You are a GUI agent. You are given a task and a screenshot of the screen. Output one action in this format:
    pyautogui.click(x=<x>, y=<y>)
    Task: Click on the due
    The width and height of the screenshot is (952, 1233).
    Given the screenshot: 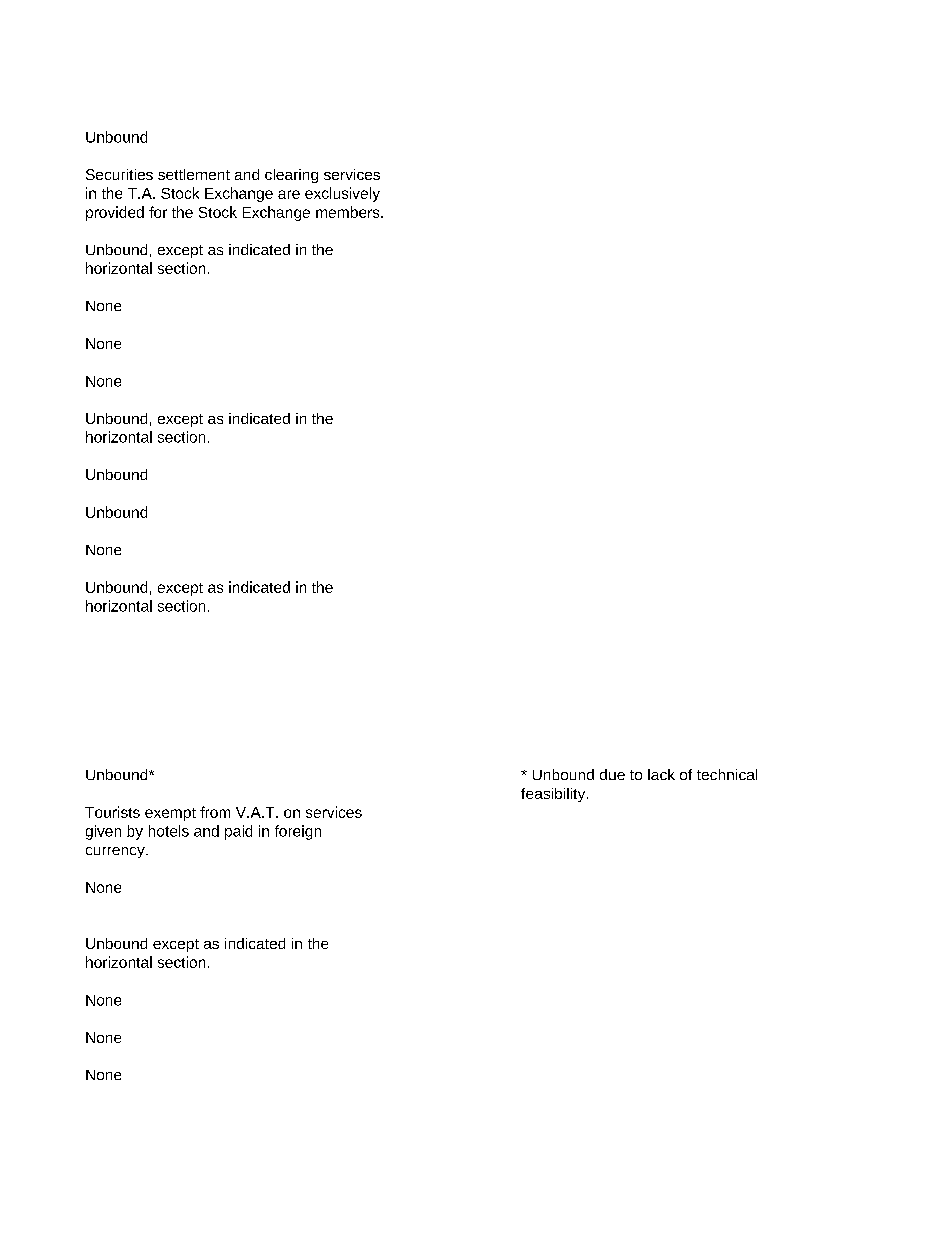 What is the action you would take?
    pyautogui.click(x=612, y=774)
